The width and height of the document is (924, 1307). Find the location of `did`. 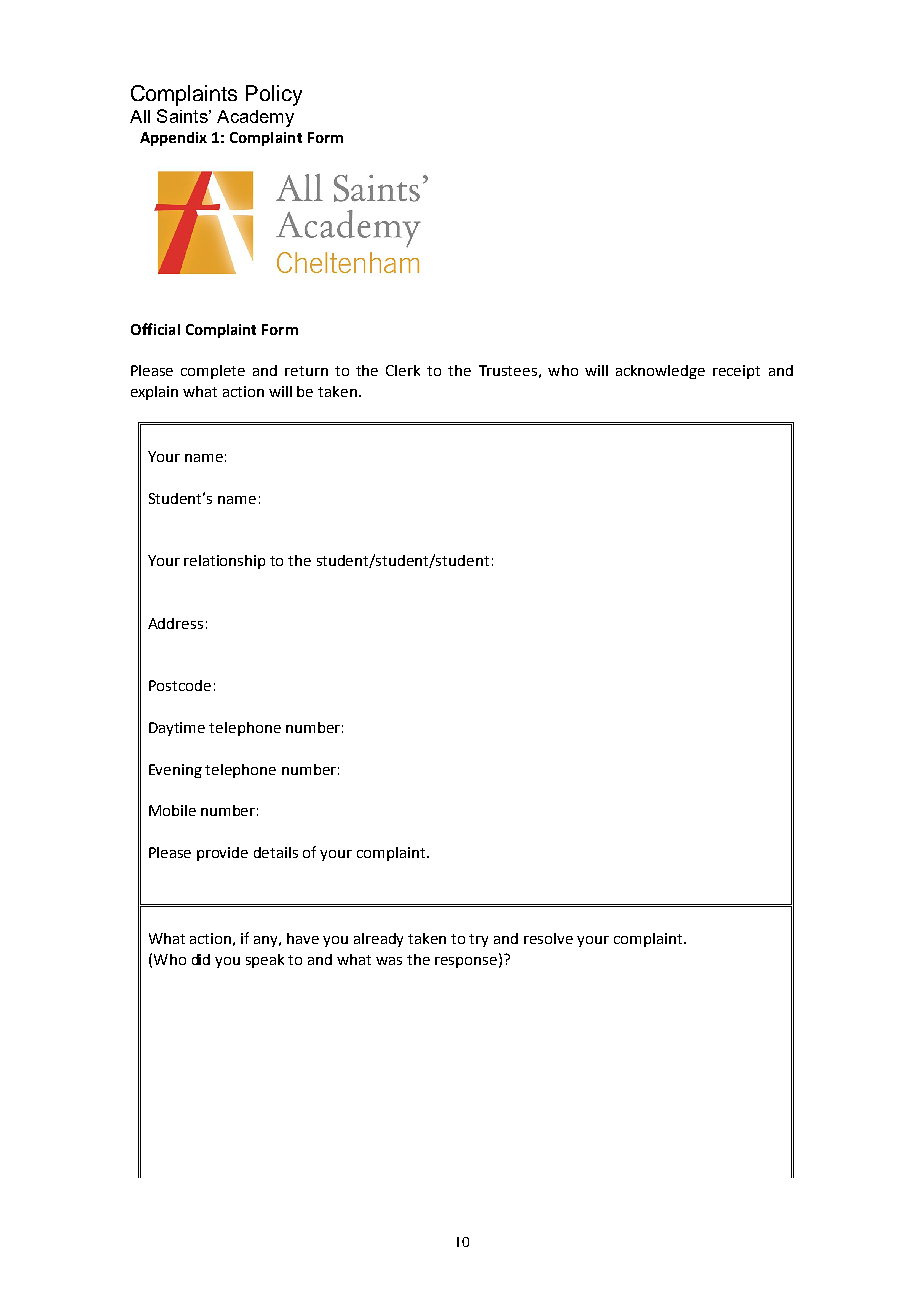

did is located at coordinates (201, 959).
